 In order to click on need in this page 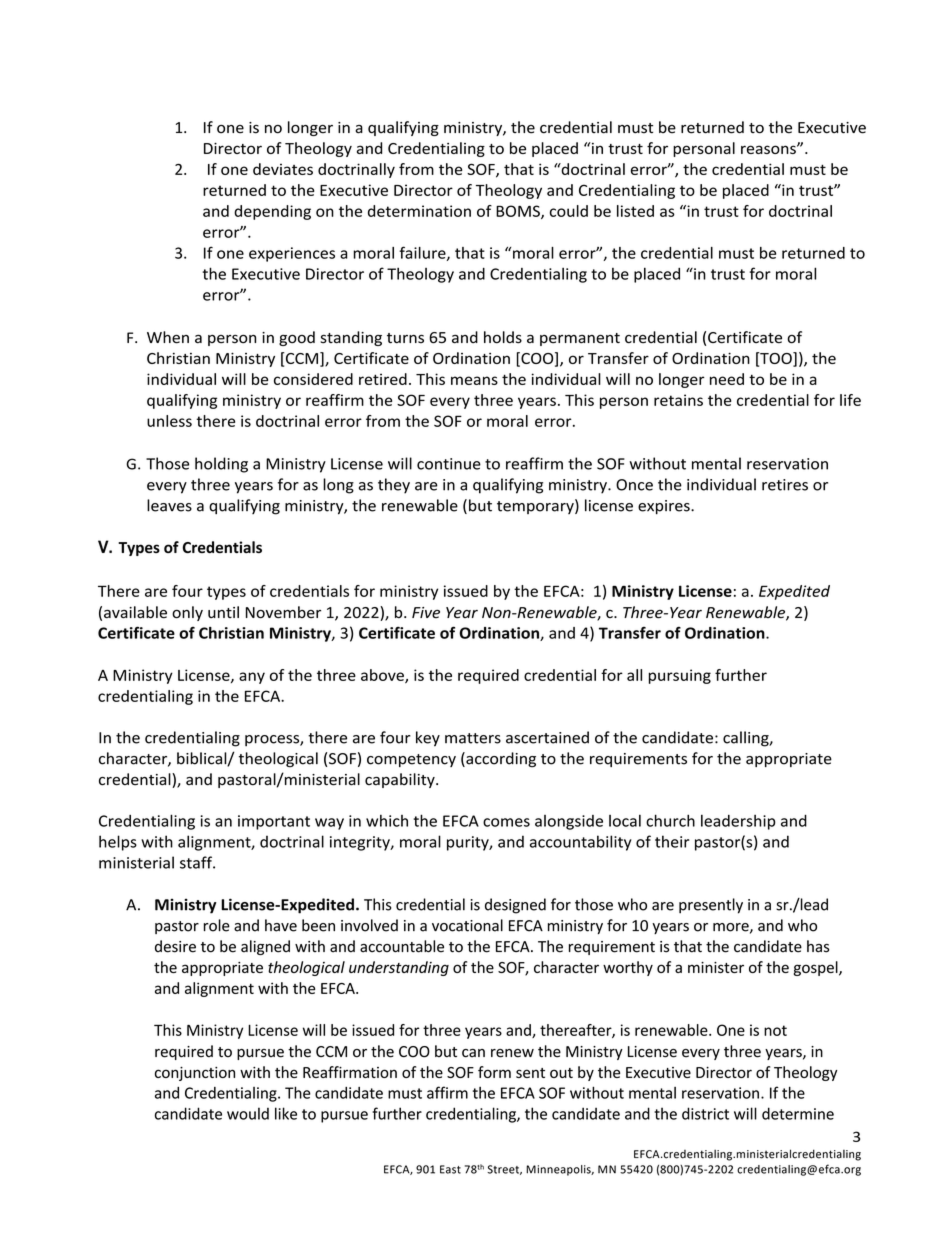, I will do `click(727, 379)`.
